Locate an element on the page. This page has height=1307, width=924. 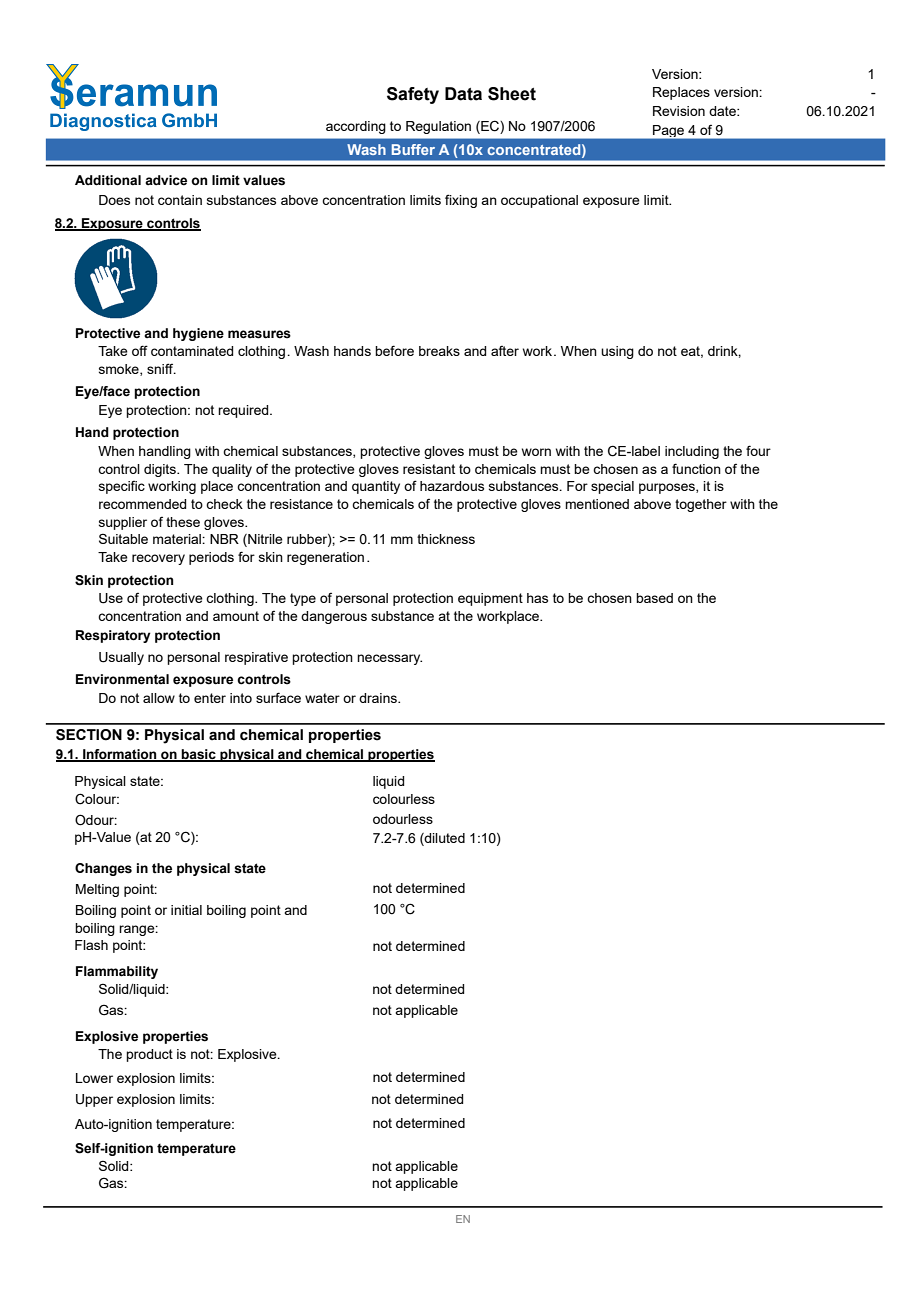
advice is located at coordinates (166, 180).
